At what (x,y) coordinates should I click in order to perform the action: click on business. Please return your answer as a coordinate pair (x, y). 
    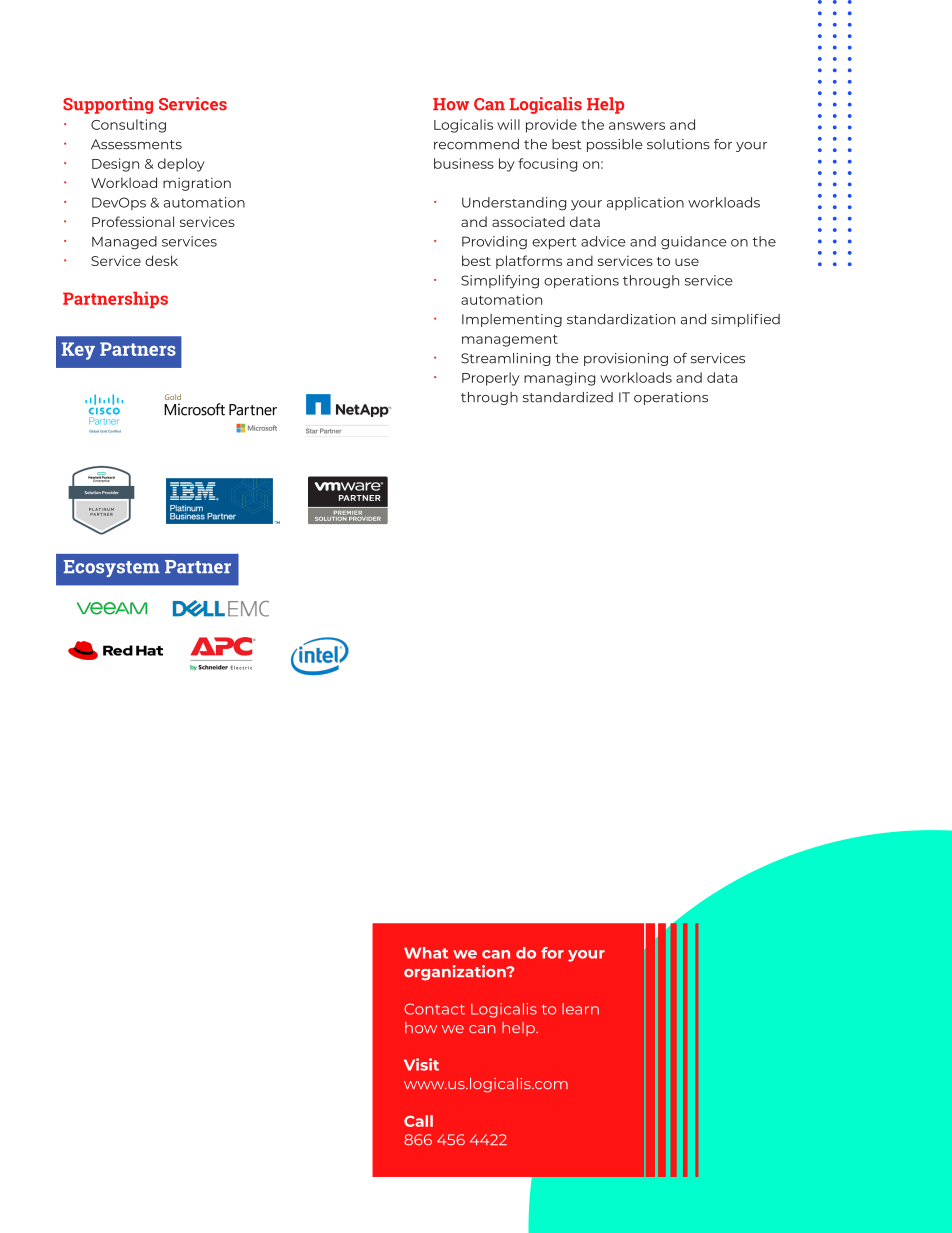
    Looking at the image, I should click on (464, 163).
